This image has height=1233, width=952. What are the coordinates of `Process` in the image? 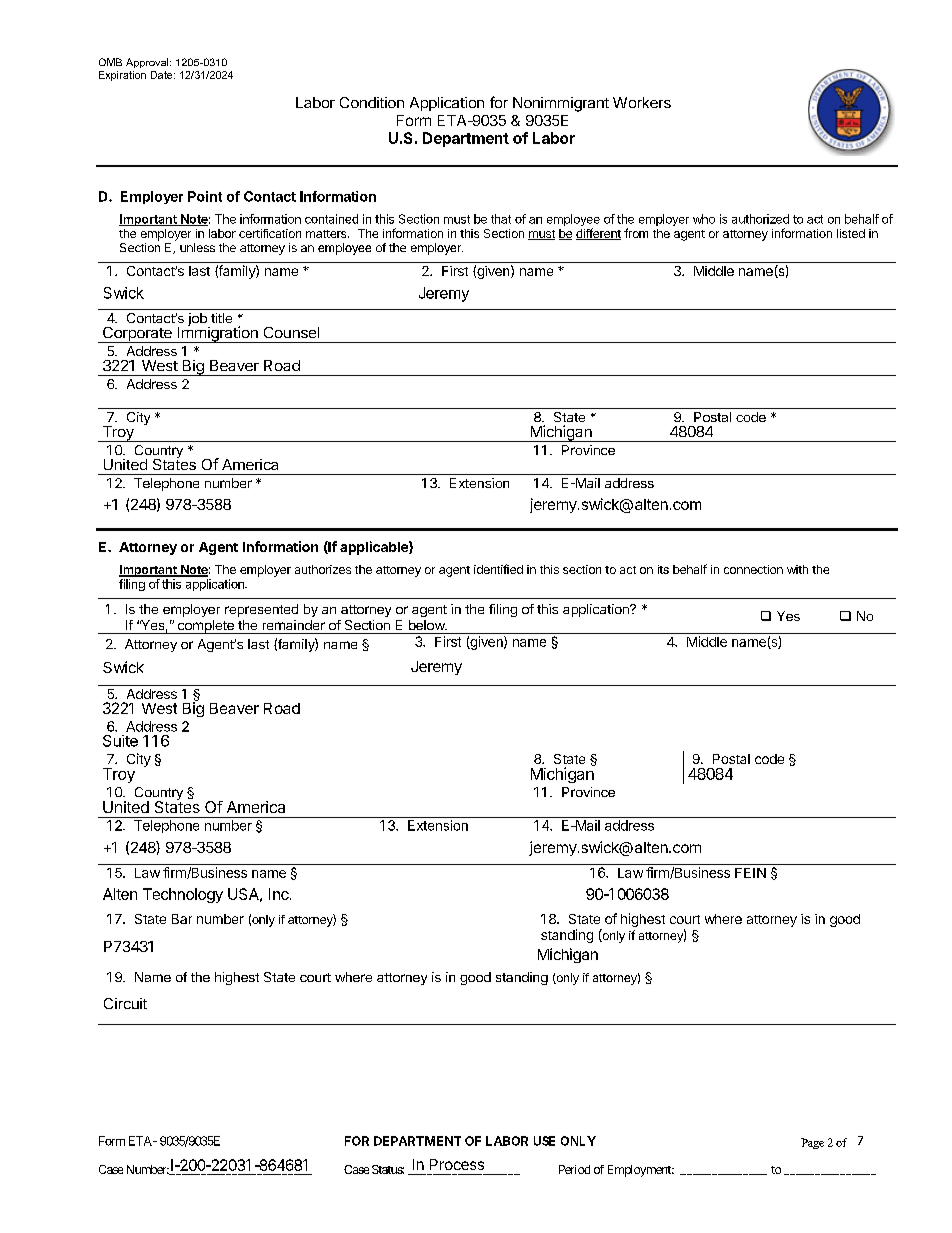 It's located at (457, 1164).
